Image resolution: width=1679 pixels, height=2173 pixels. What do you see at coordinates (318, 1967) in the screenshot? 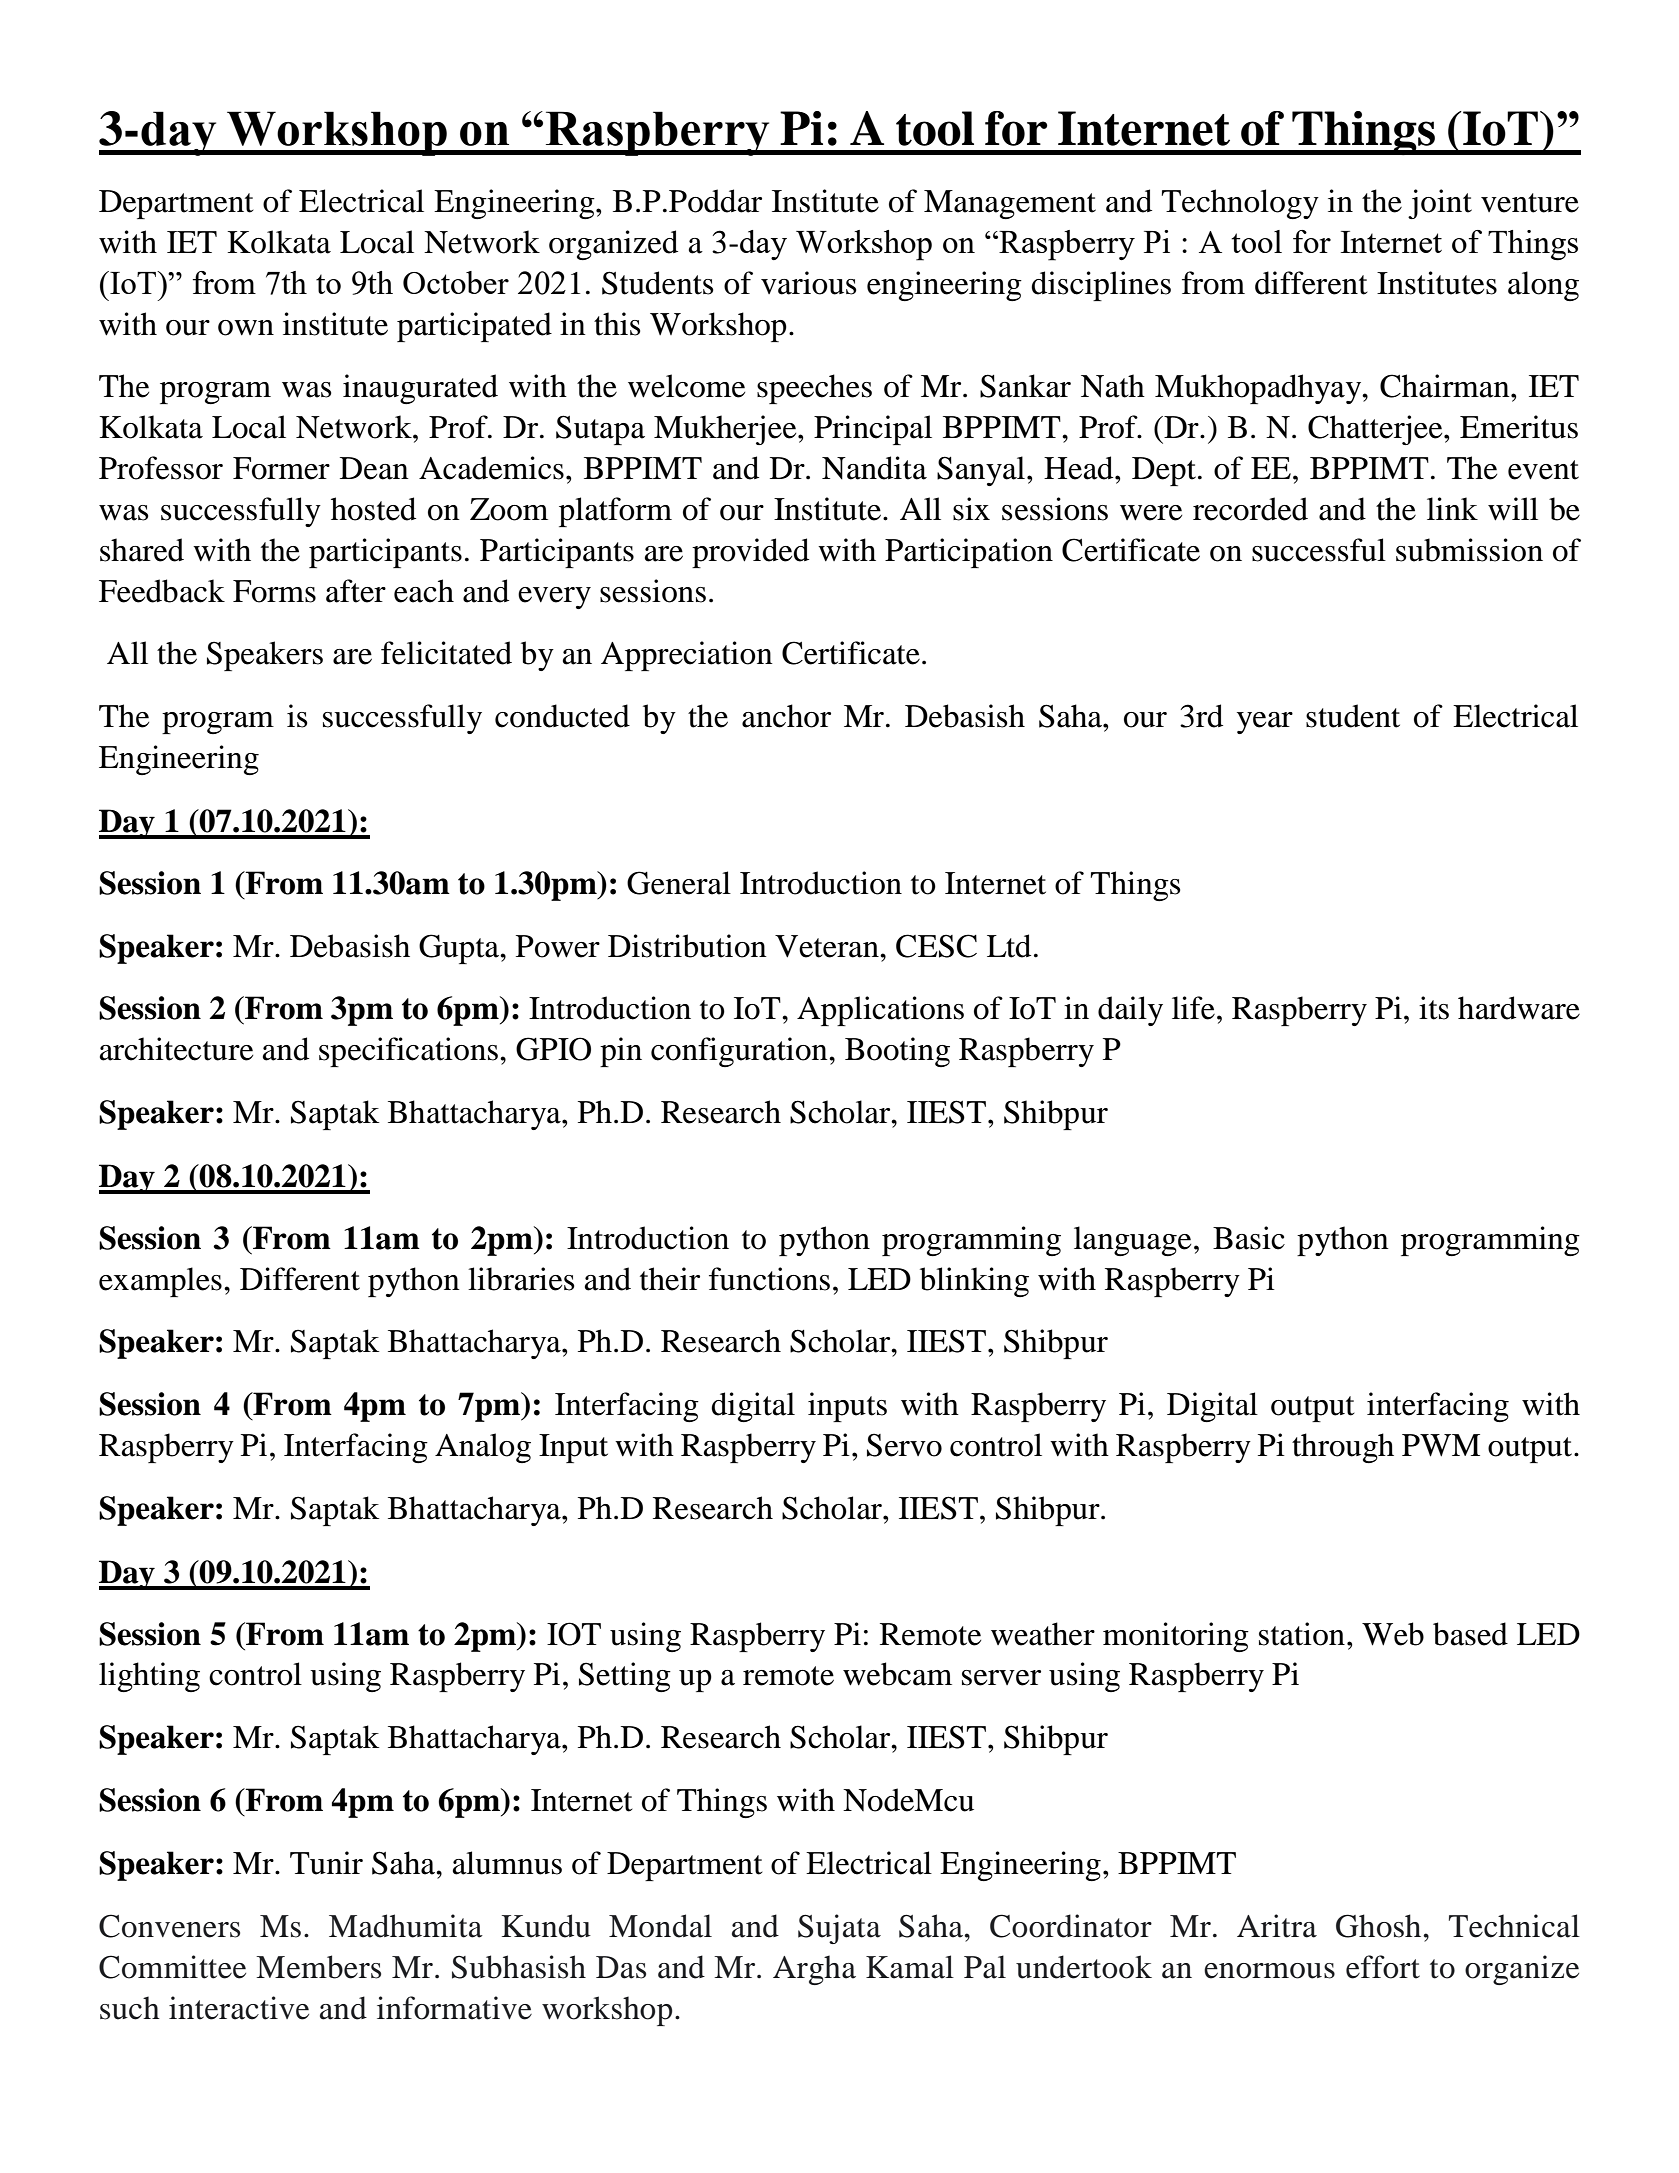
I see `Members` at bounding box center [318, 1967].
